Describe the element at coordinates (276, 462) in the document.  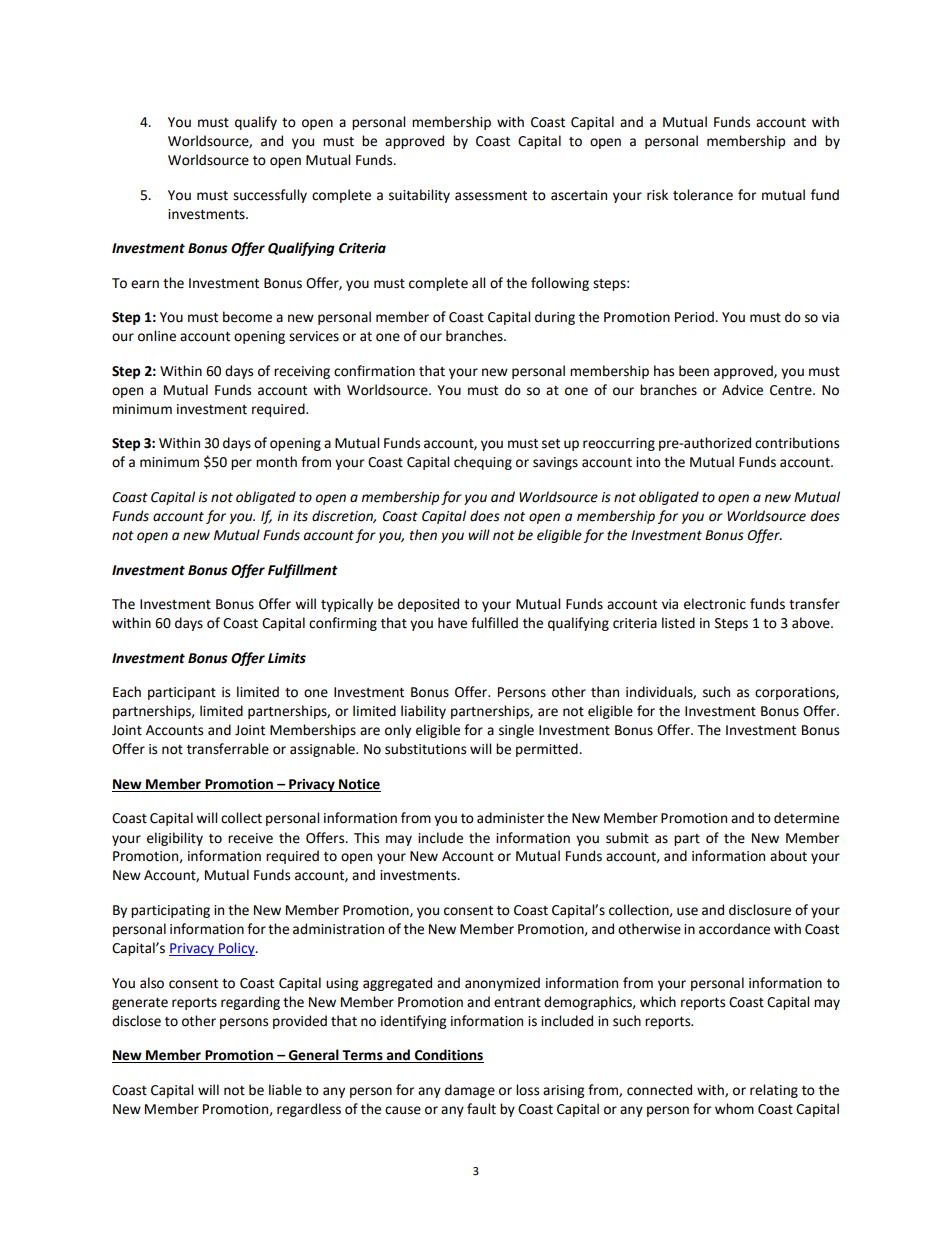
I see `month` at that location.
